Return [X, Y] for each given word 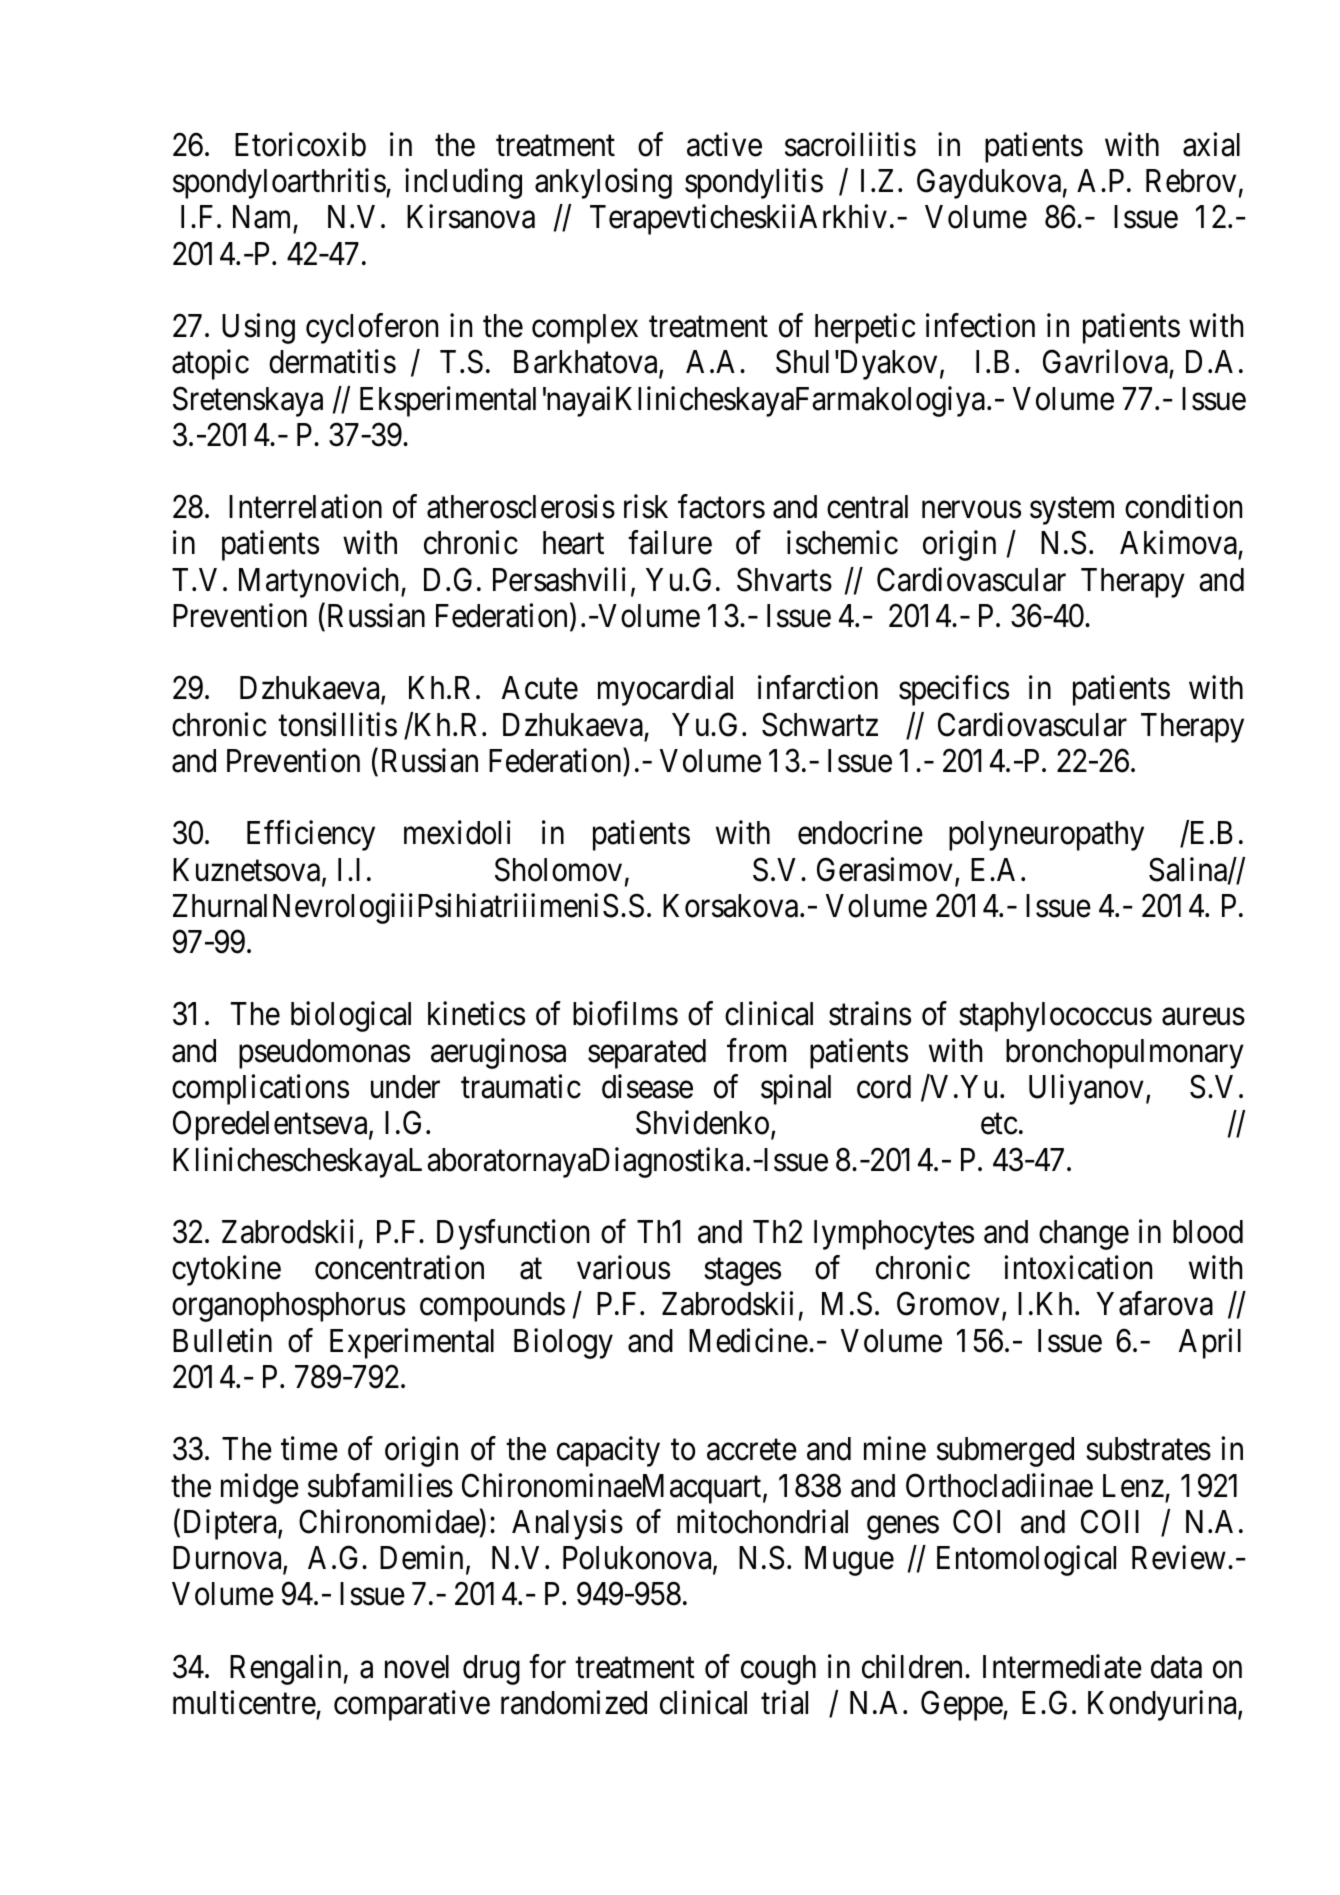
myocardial [665, 691]
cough [778, 1670]
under [405, 1087]
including [463, 184]
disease [647, 1087]
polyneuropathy [1046, 836]
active [724, 144]
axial [1211, 144]
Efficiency [311, 836]
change [1084, 1235]
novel [417, 1667]
